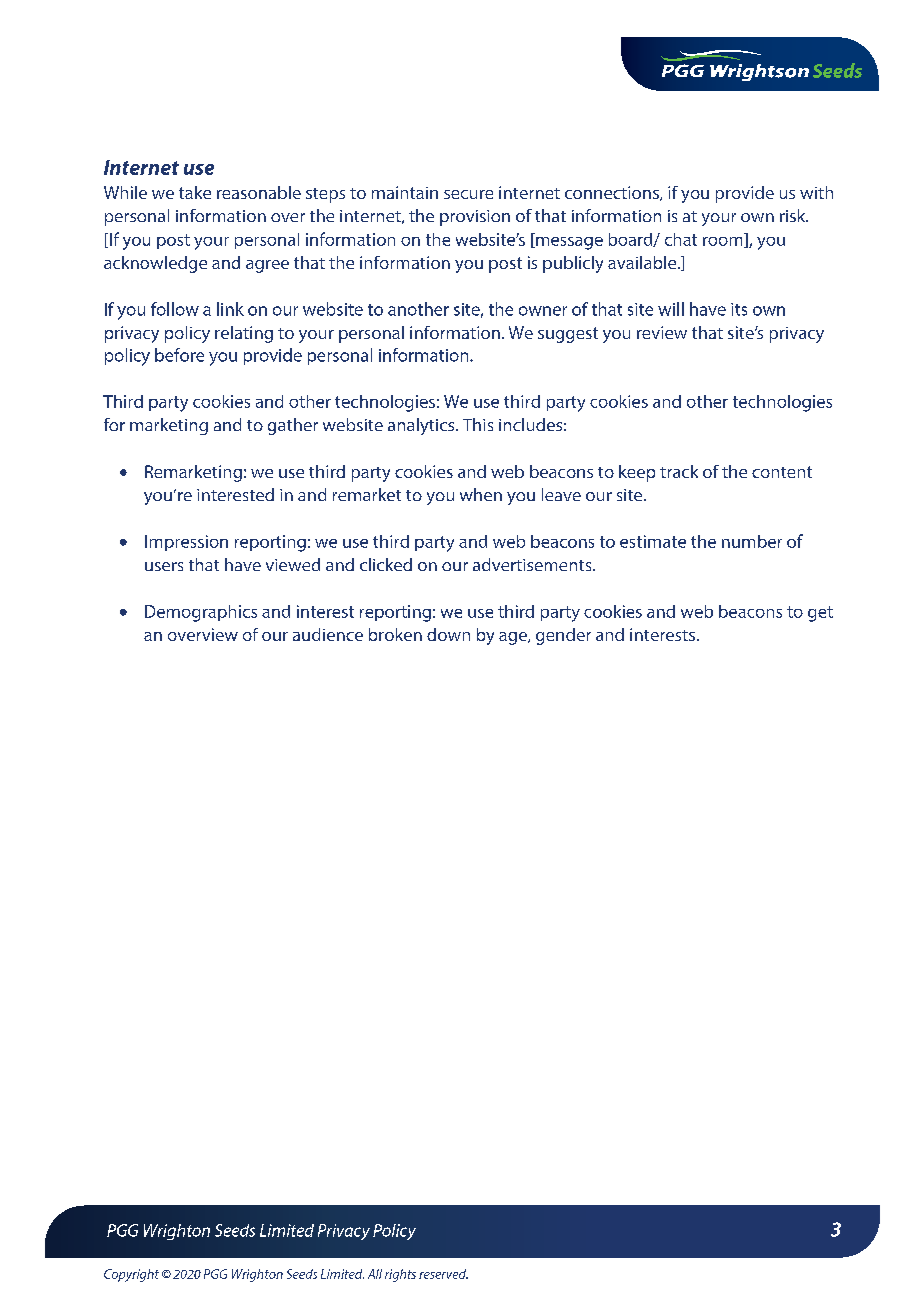 The image size is (924, 1308). What do you see at coordinates (400, 1275) in the screenshot?
I see `rights` at bounding box center [400, 1275].
